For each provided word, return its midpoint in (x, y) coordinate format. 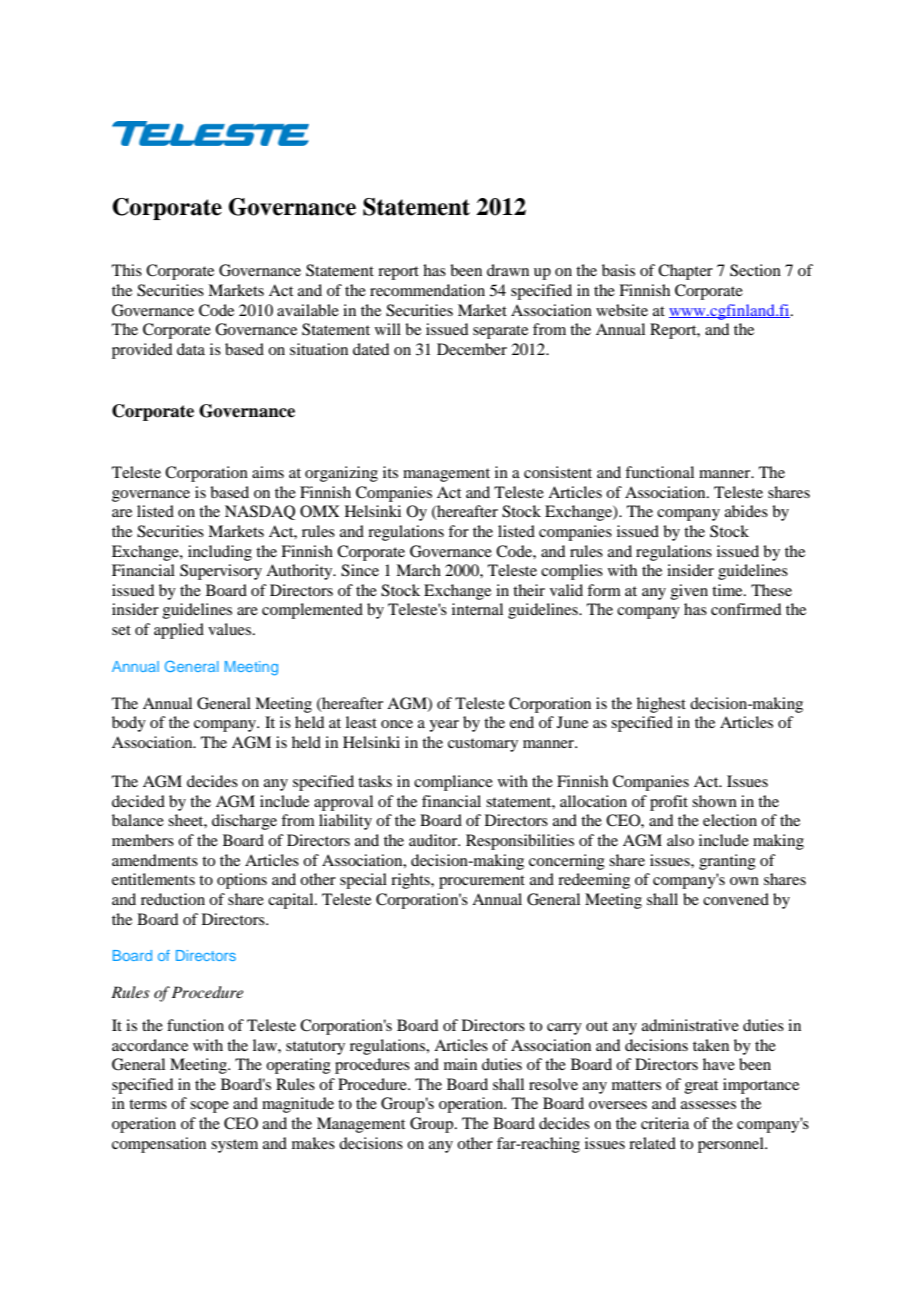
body (129, 724)
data (191, 349)
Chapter (685, 272)
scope (209, 1107)
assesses (708, 1105)
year (444, 726)
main (460, 1064)
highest (661, 705)
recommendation (427, 290)
